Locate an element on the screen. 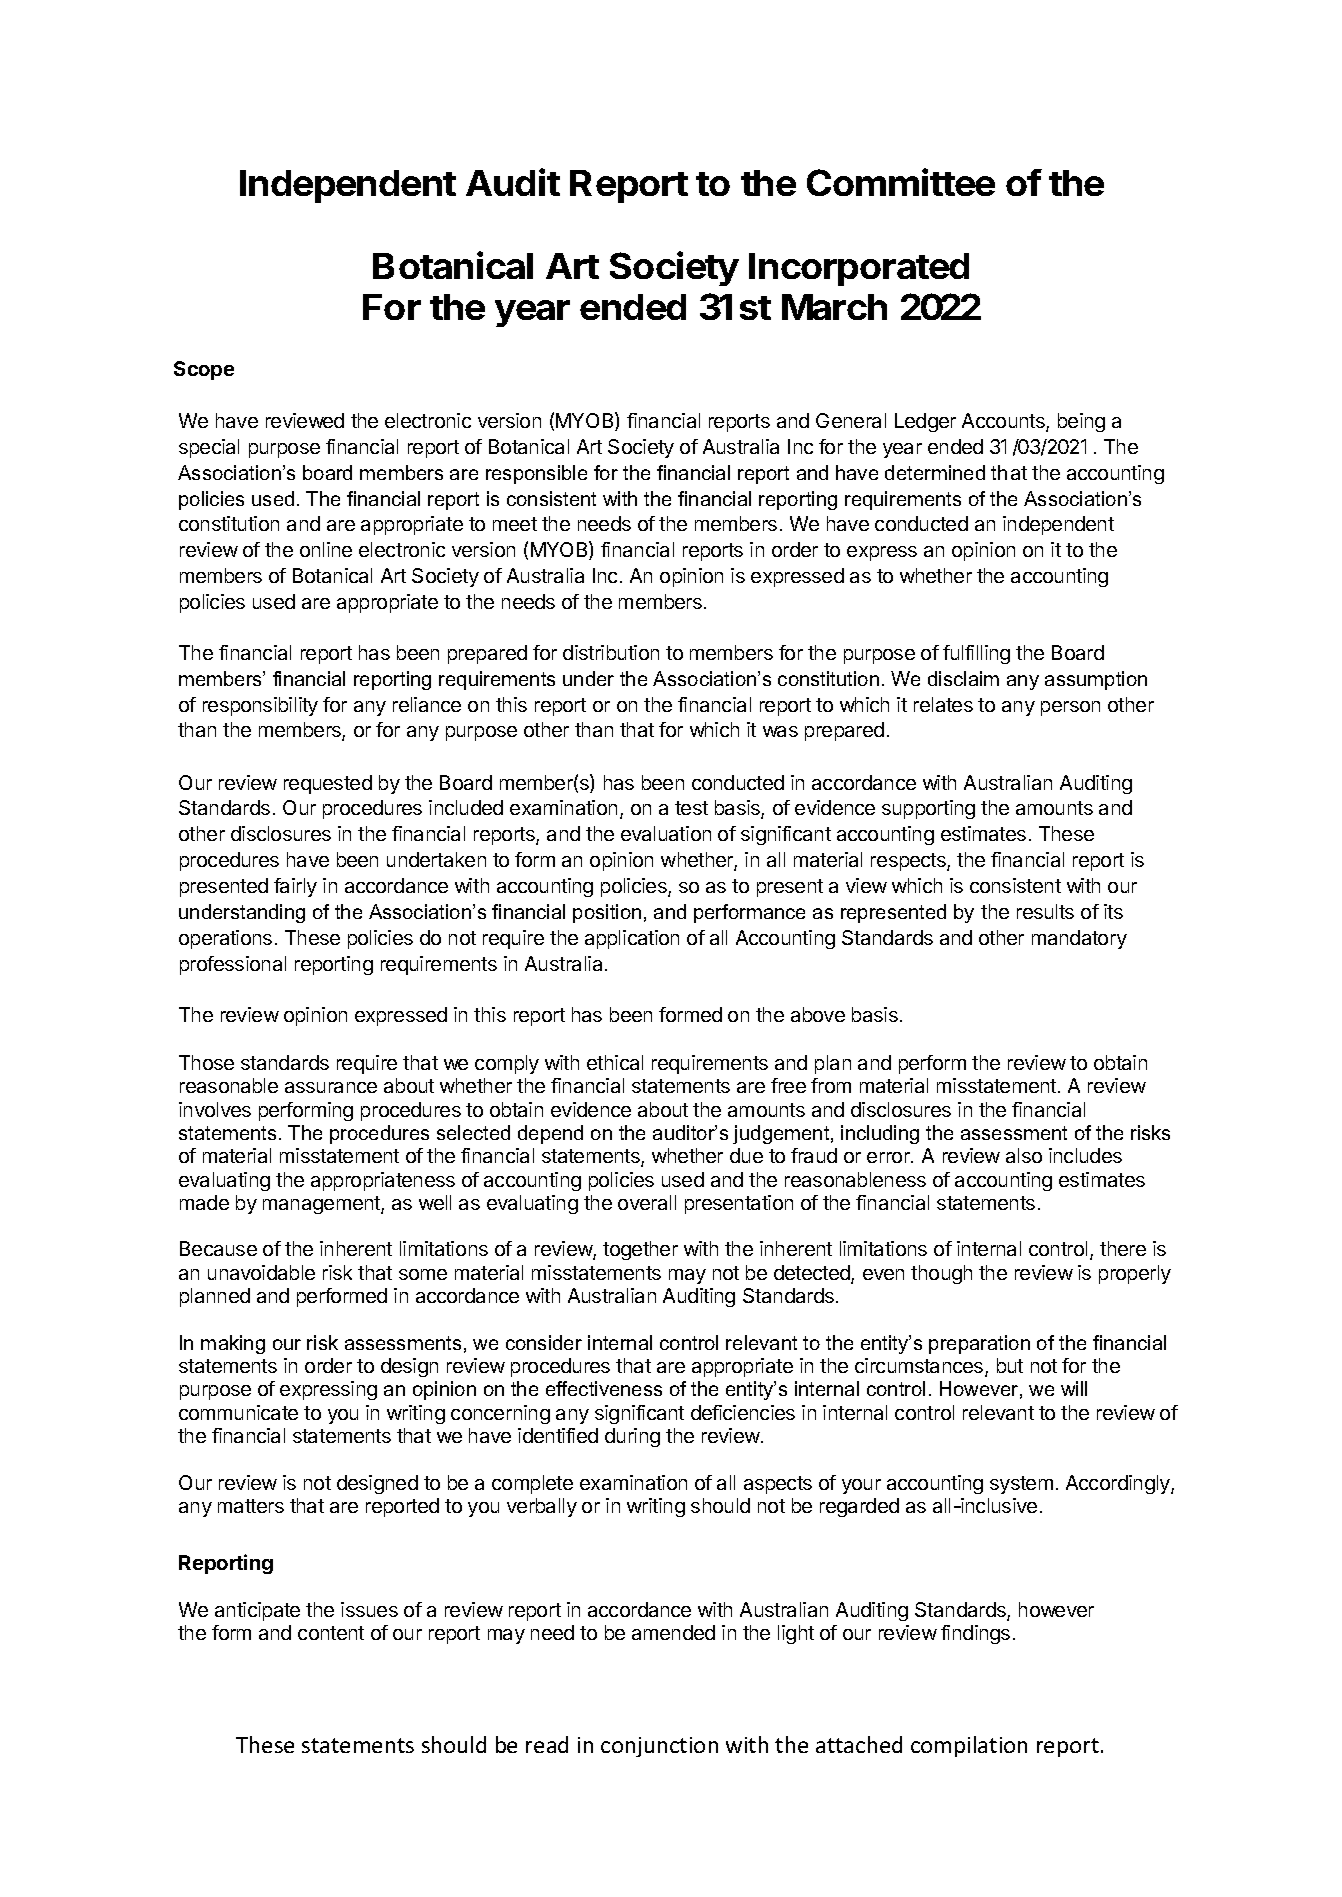 This screenshot has width=1342, height=1897. overall is located at coordinates (647, 1202).
